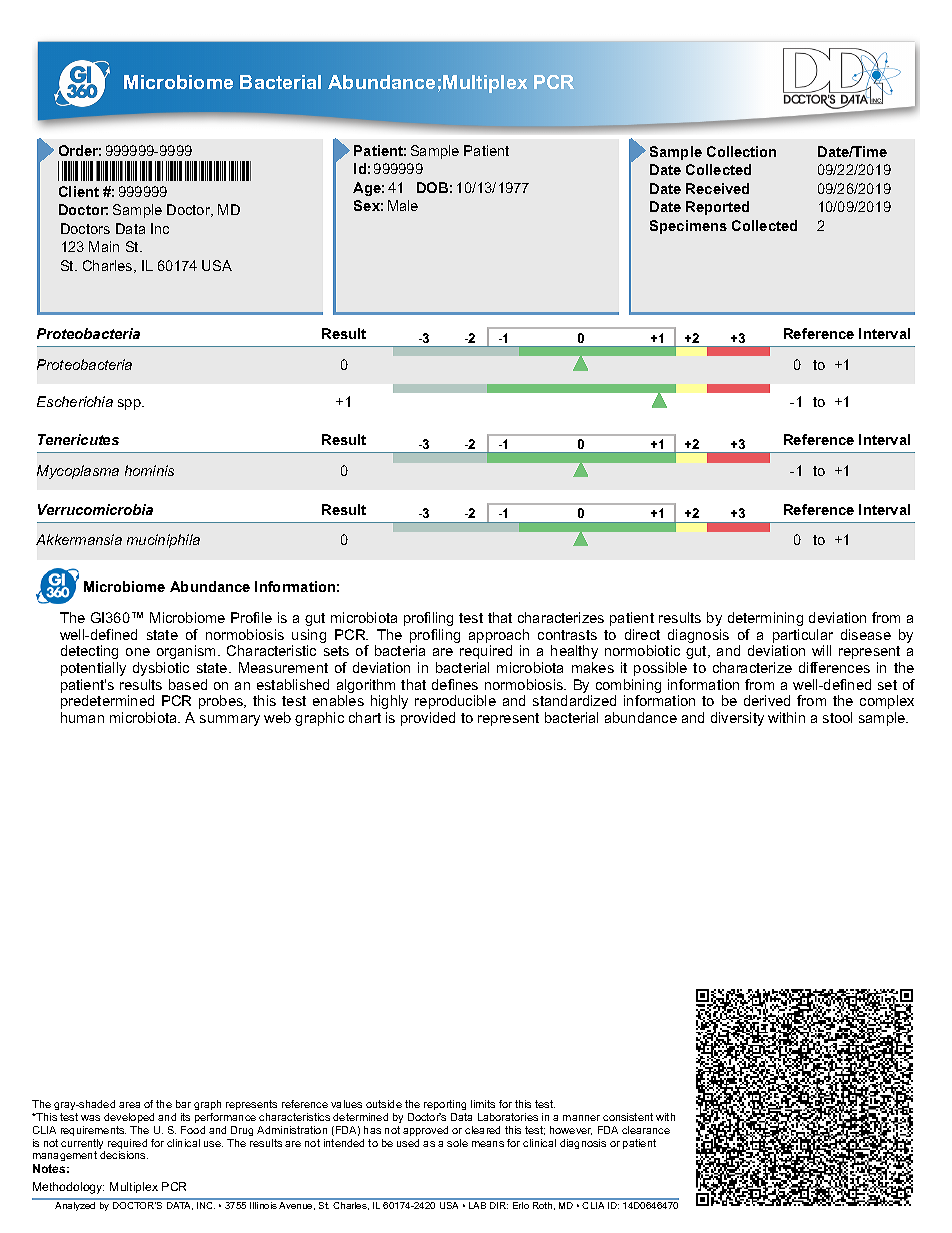  What do you see at coordinates (130, 404) in the screenshot?
I see `spp` at bounding box center [130, 404].
